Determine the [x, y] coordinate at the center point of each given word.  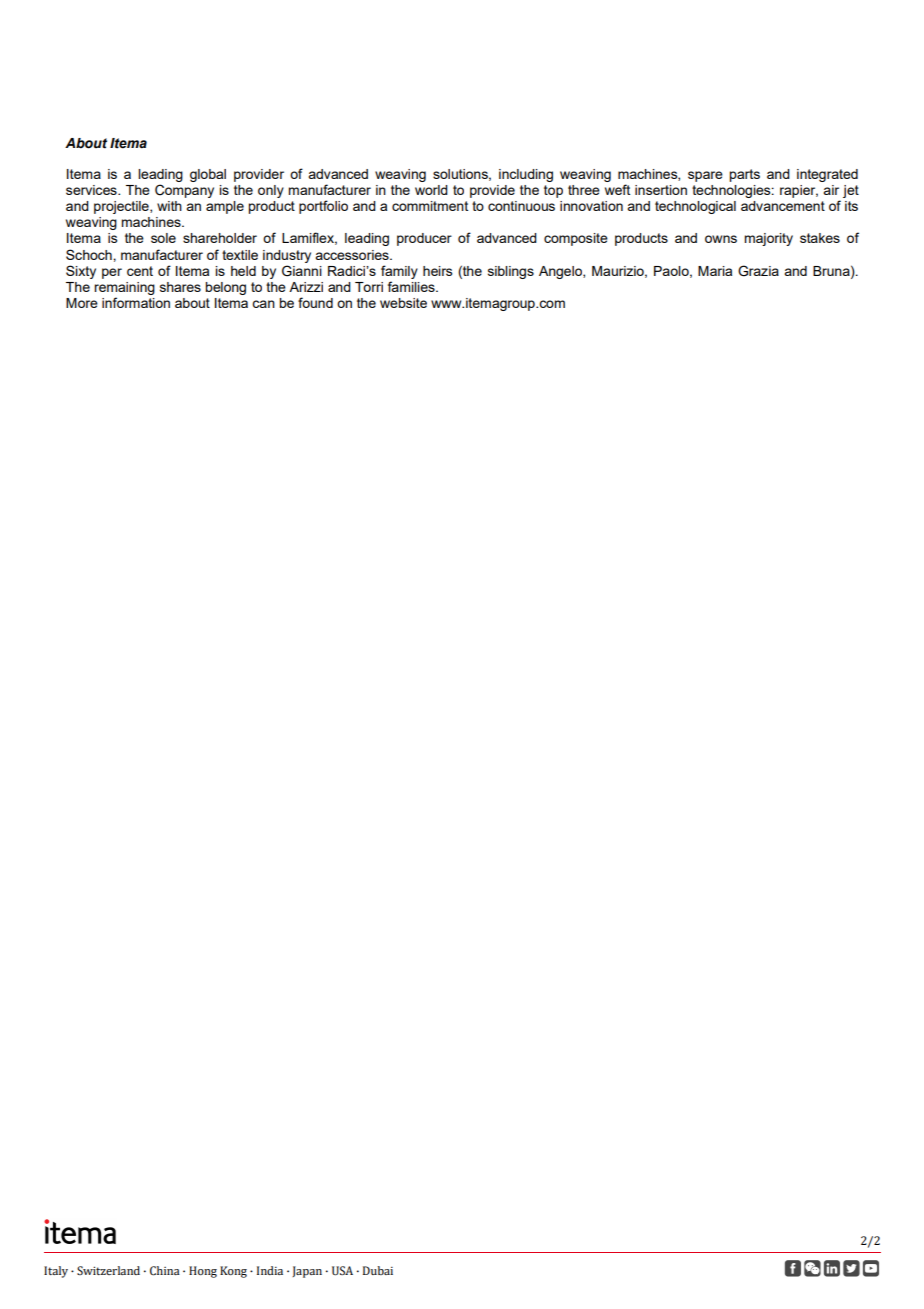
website [403, 303]
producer [424, 239]
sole [163, 238]
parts [744, 175]
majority [768, 239]
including [526, 175]
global [208, 175]
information [136, 302]
